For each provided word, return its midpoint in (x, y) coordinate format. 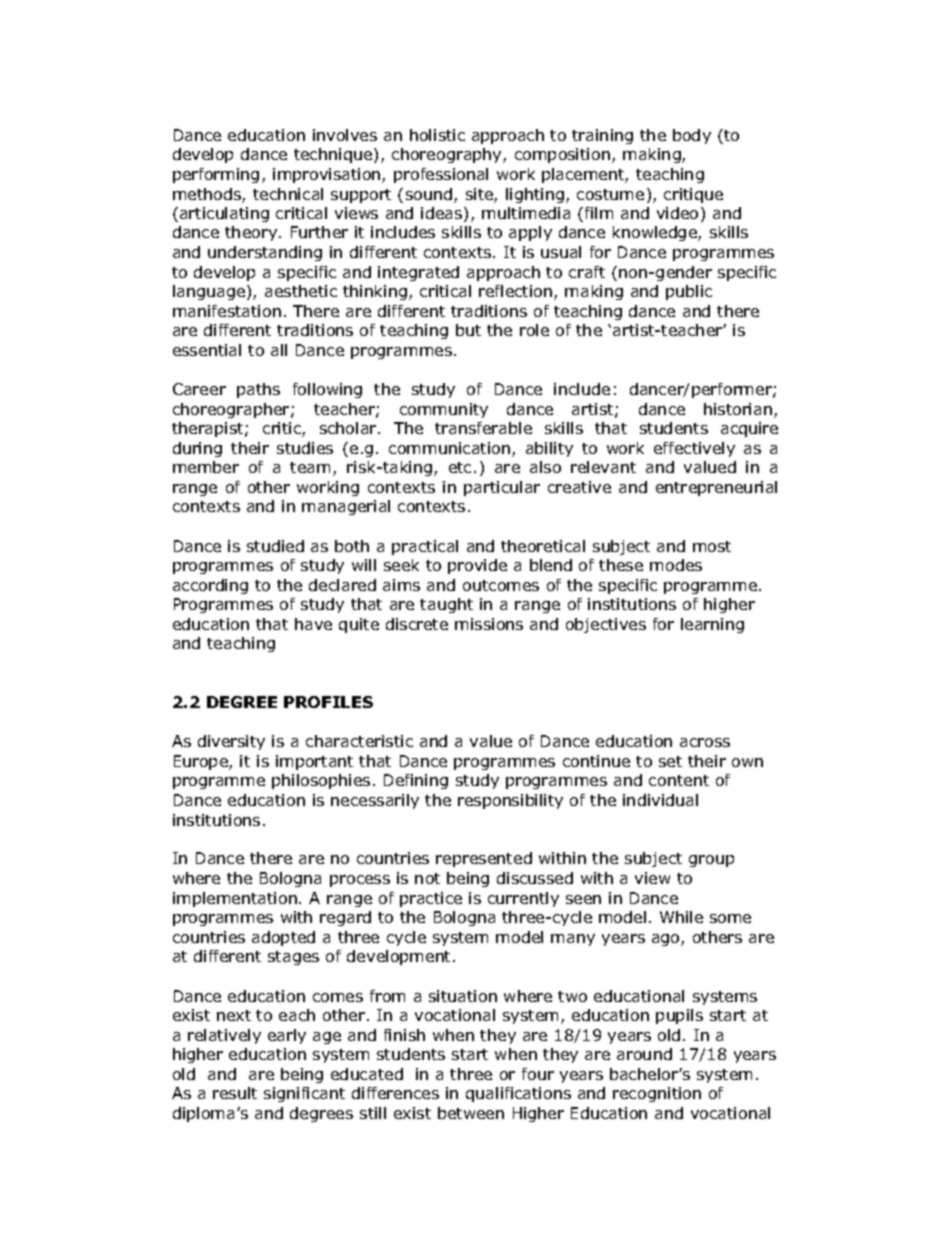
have (313, 624)
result (235, 1093)
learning (712, 625)
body (692, 136)
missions (489, 624)
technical (288, 194)
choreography (448, 155)
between (471, 1113)
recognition (657, 1094)
